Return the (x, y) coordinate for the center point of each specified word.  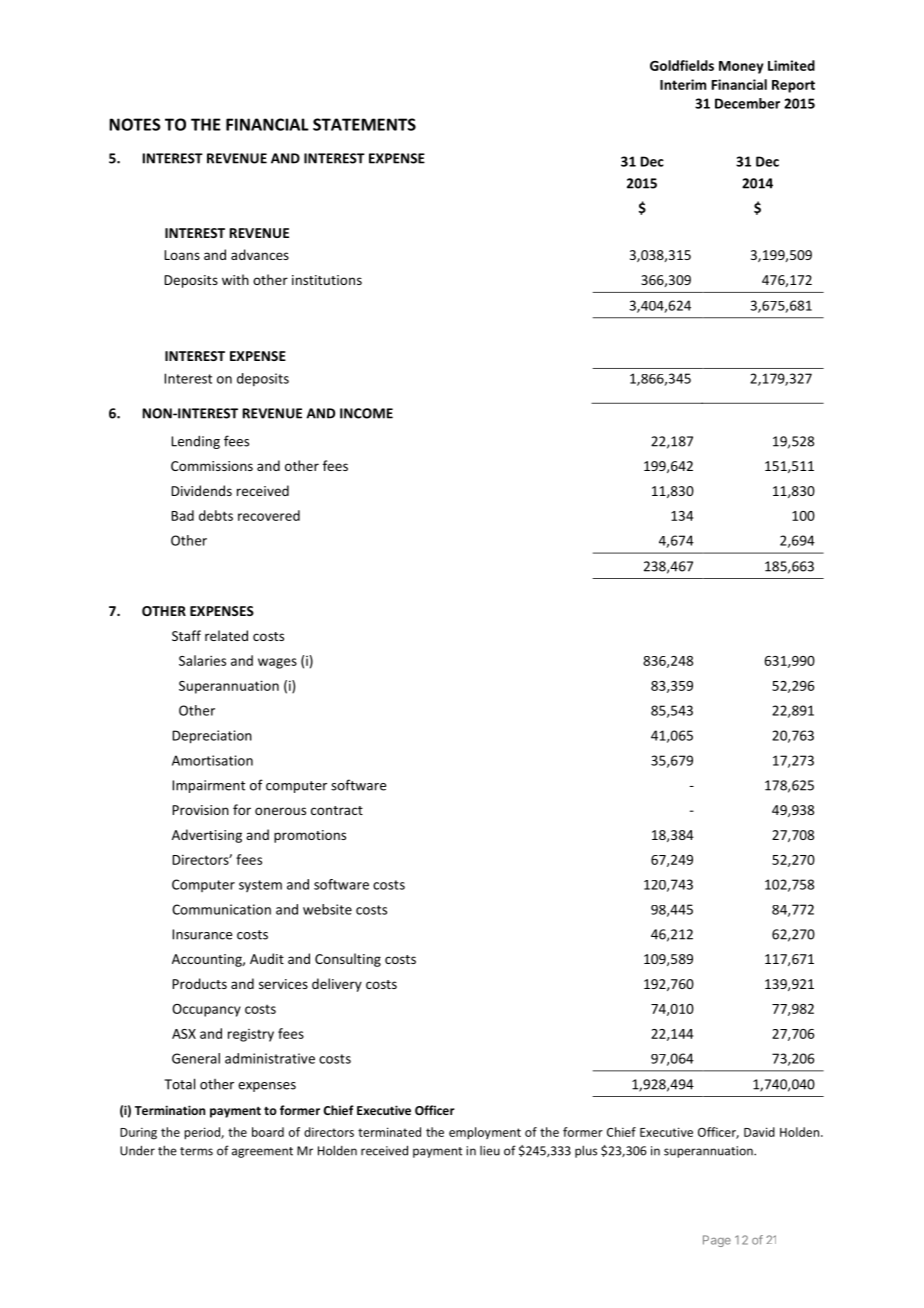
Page (717, 1241)
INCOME (366, 413)
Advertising (207, 836)
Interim (683, 84)
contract (337, 810)
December (747, 103)
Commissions (212, 466)
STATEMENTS (364, 124)
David (759, 1132)
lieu (490, 1151)
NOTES (135, 124)
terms (196, 1151)
